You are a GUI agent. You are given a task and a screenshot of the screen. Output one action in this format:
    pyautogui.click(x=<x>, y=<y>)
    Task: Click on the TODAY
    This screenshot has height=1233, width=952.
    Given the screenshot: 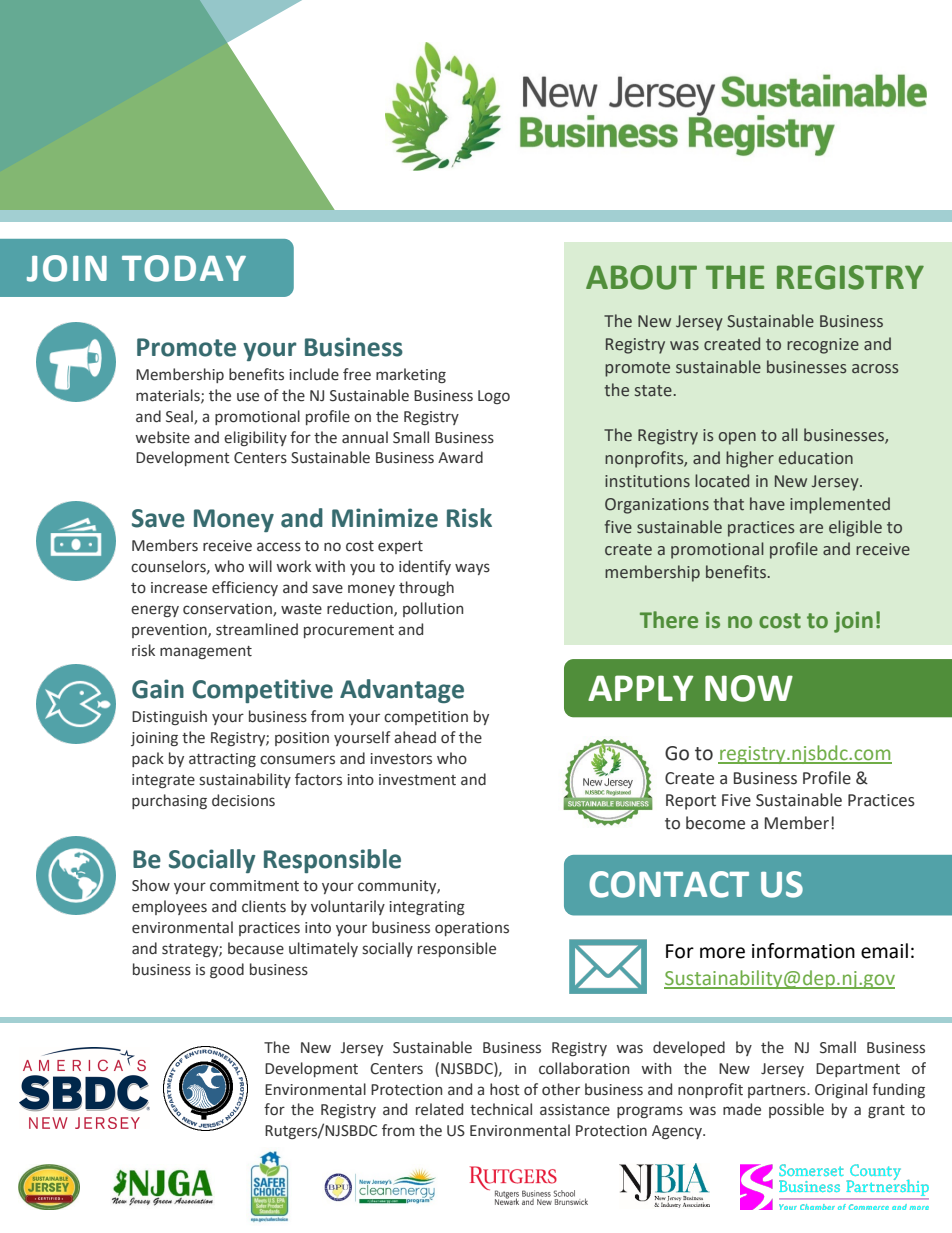 What is the action you would take?
    pyautogui.click(x=184, y=268)
